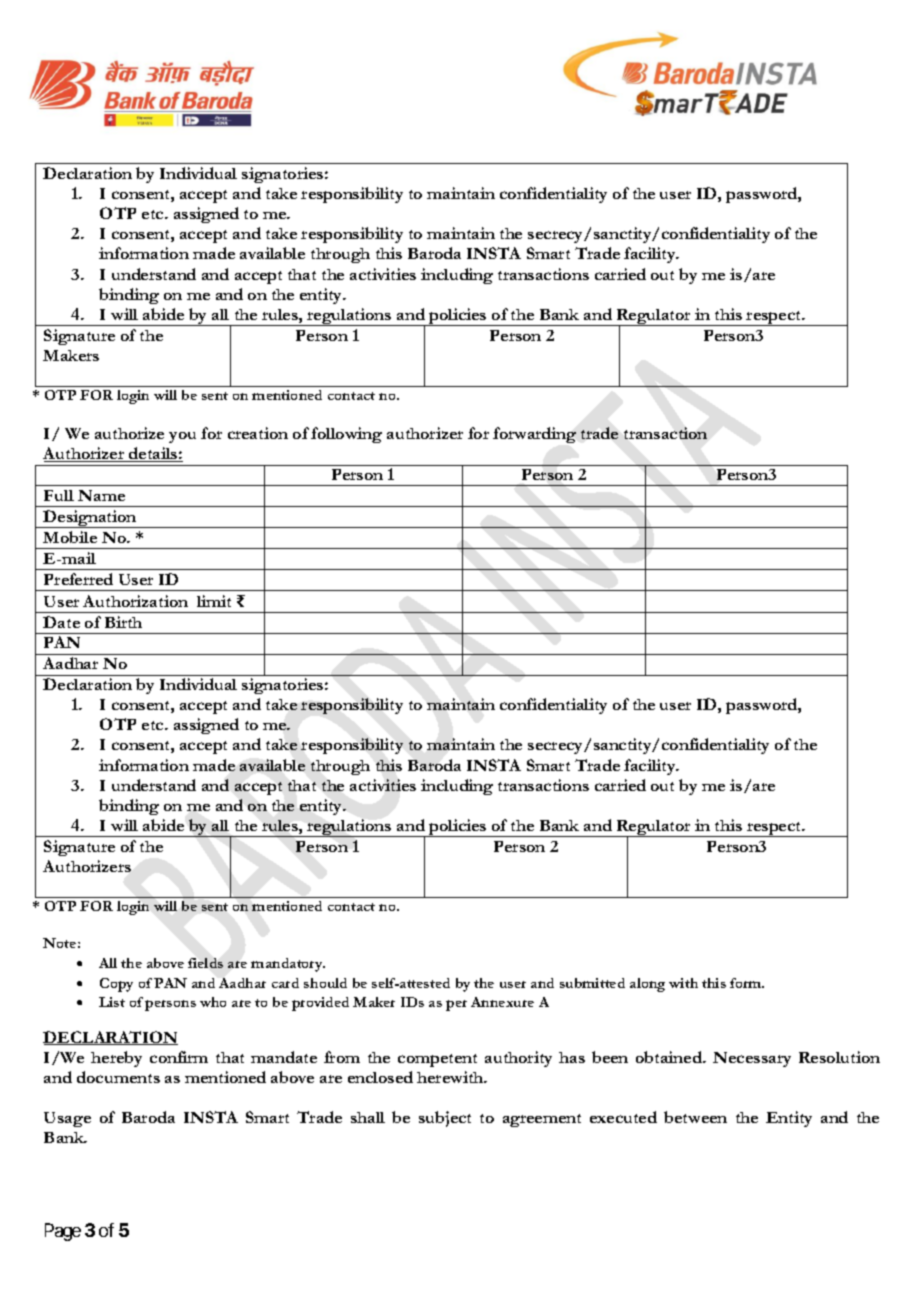  I want to click on you, so click(182, 437).
